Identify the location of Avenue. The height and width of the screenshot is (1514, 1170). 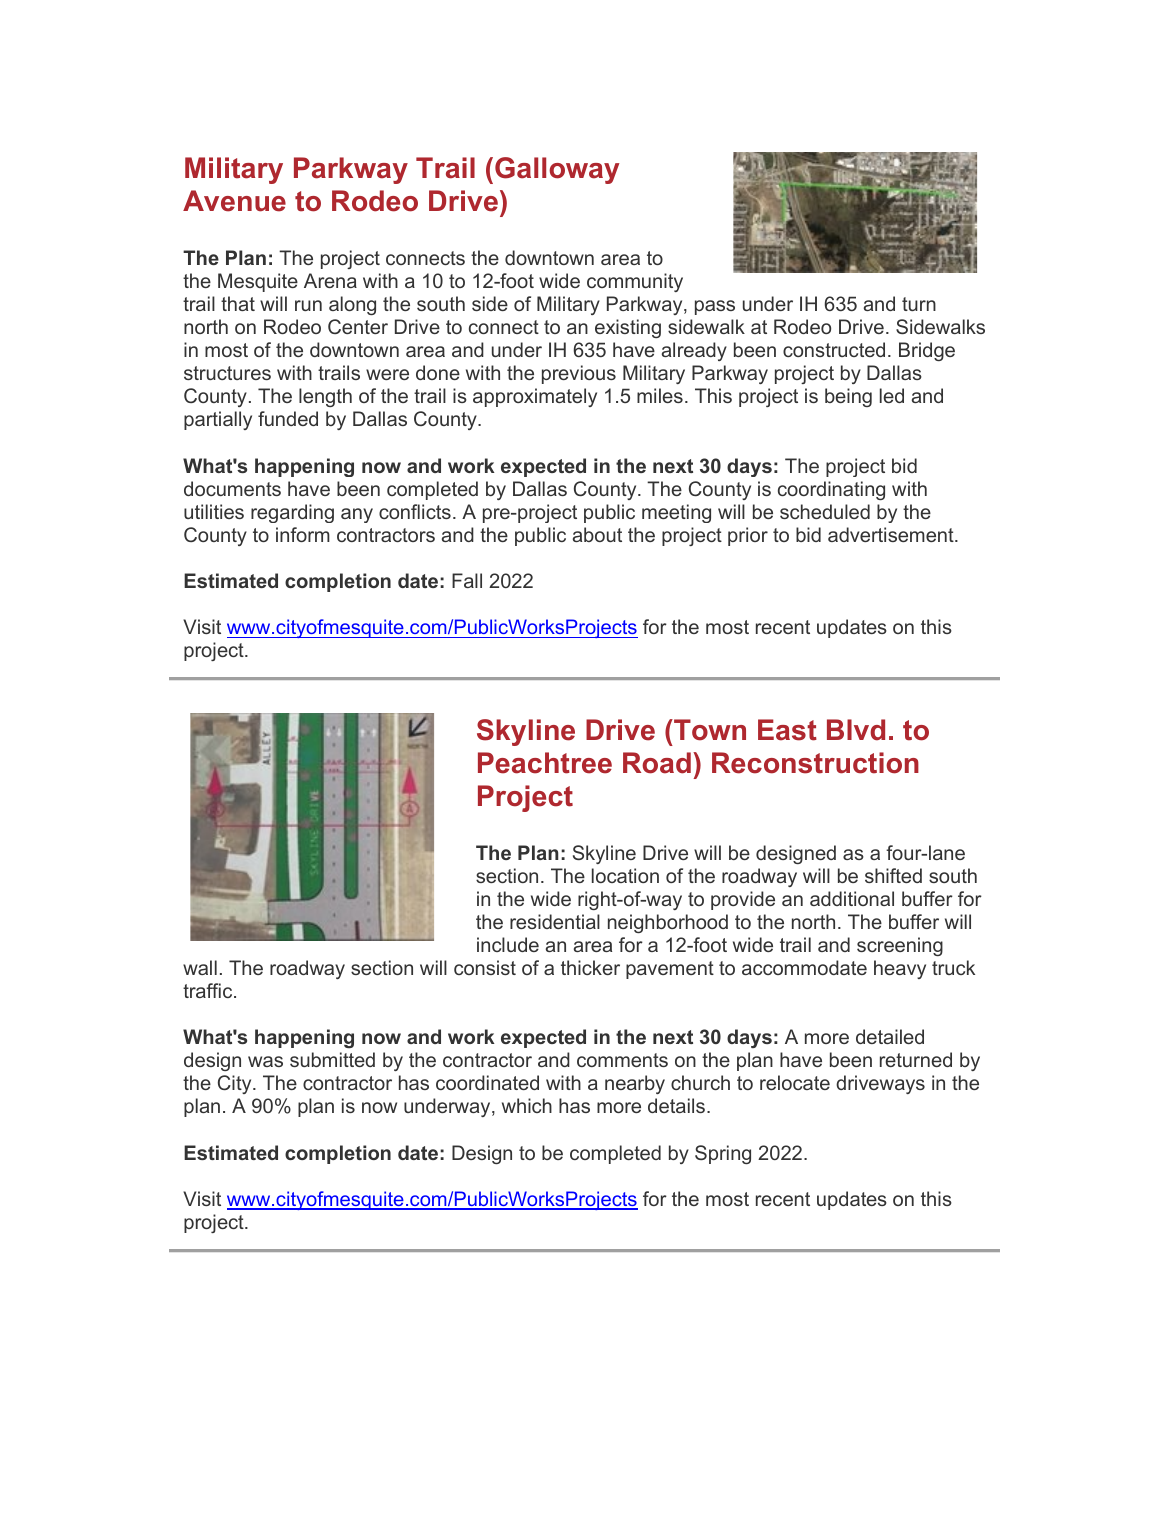
(234, 201).
